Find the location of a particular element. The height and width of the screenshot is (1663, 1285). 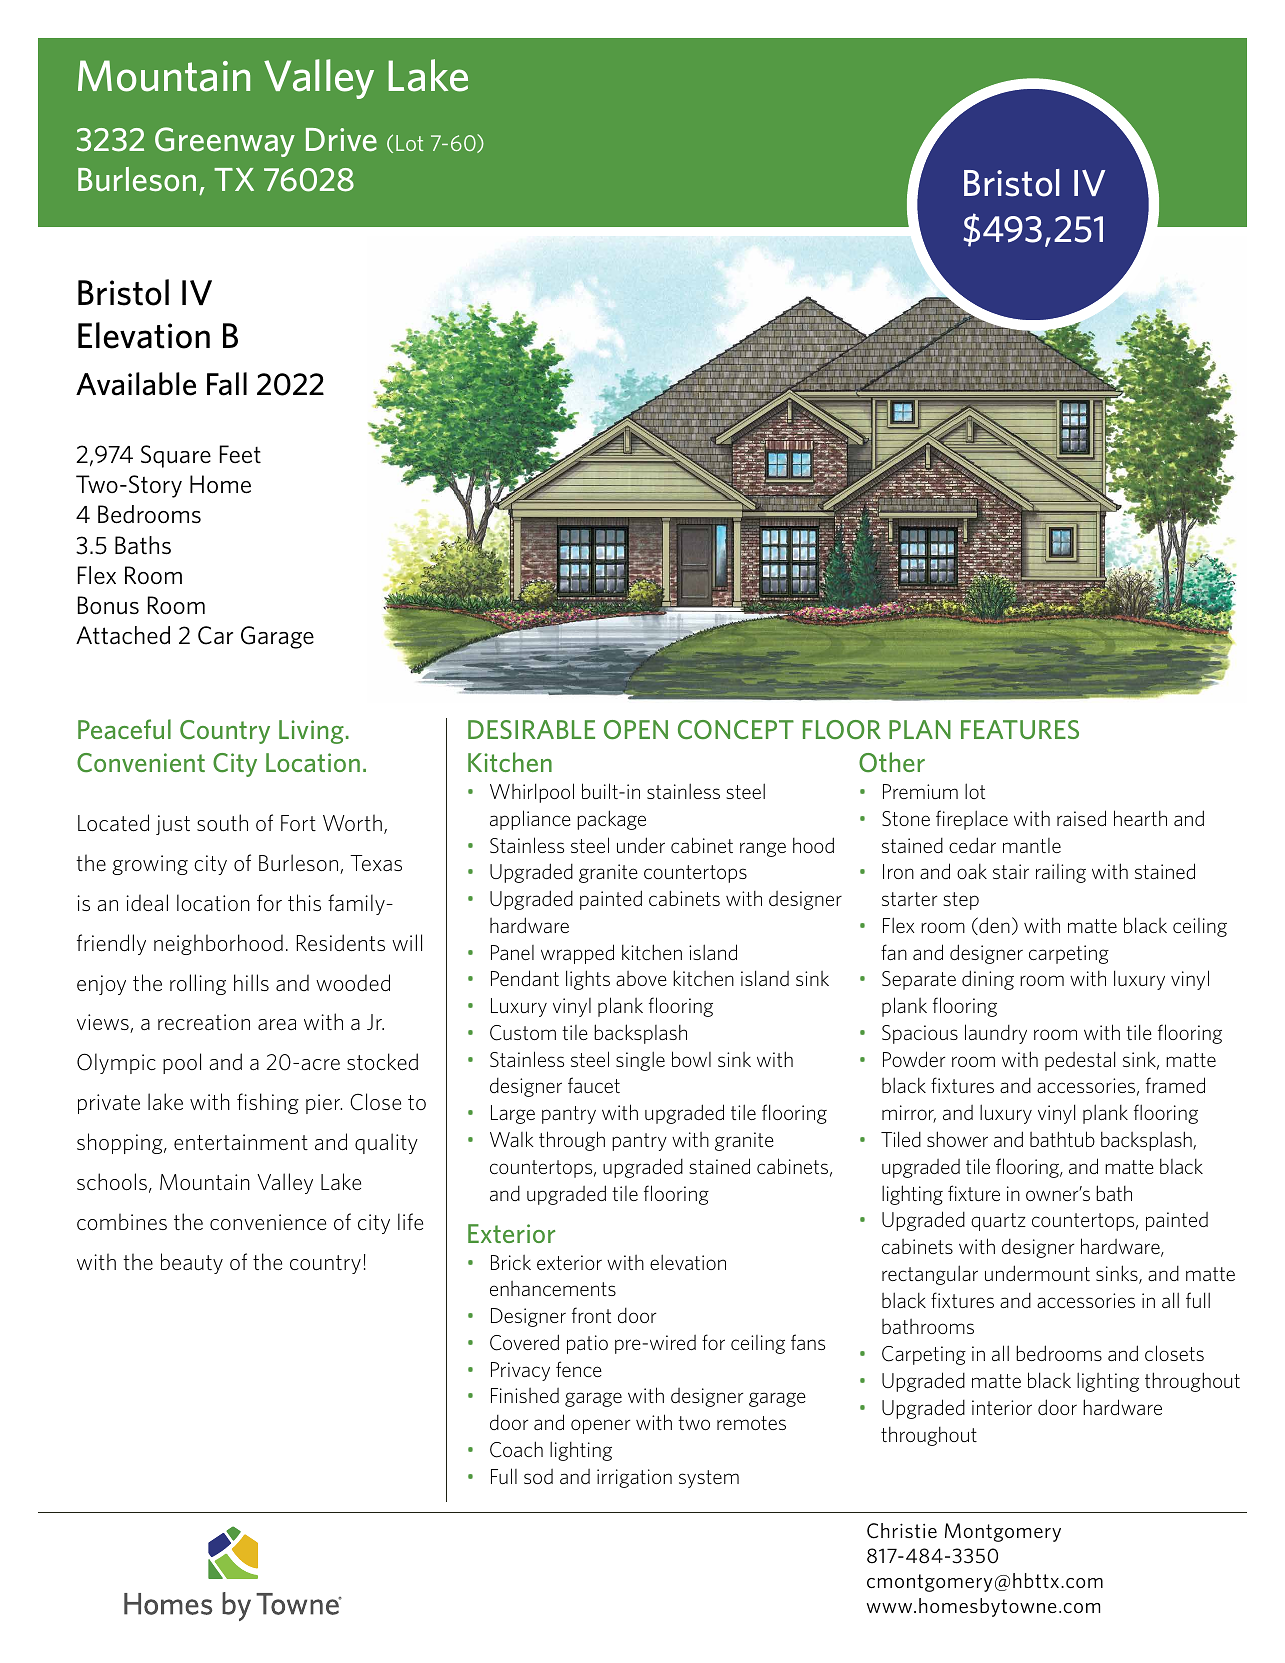

Attached is located at coordinates (123, 635).
